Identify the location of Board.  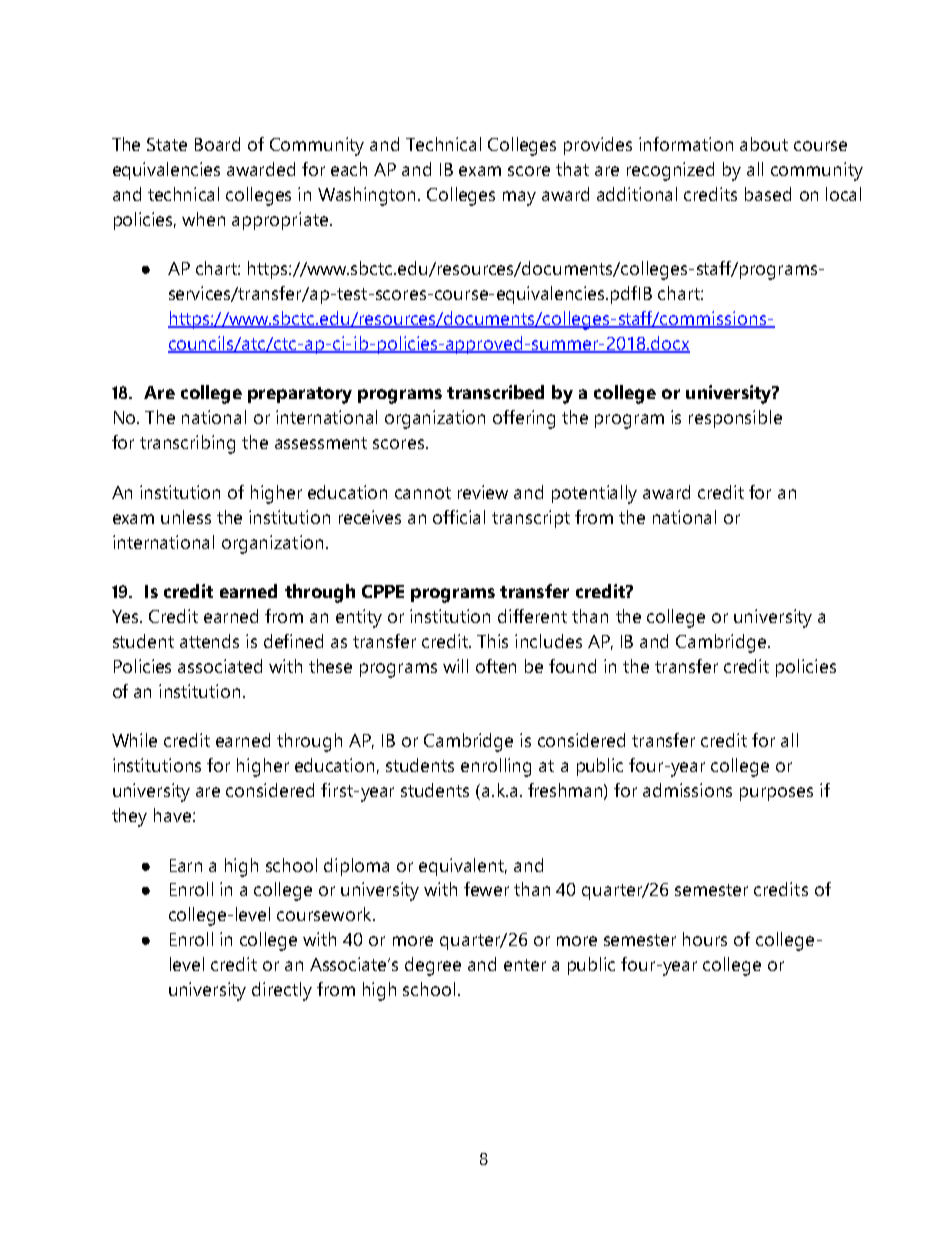
(217, 144).
